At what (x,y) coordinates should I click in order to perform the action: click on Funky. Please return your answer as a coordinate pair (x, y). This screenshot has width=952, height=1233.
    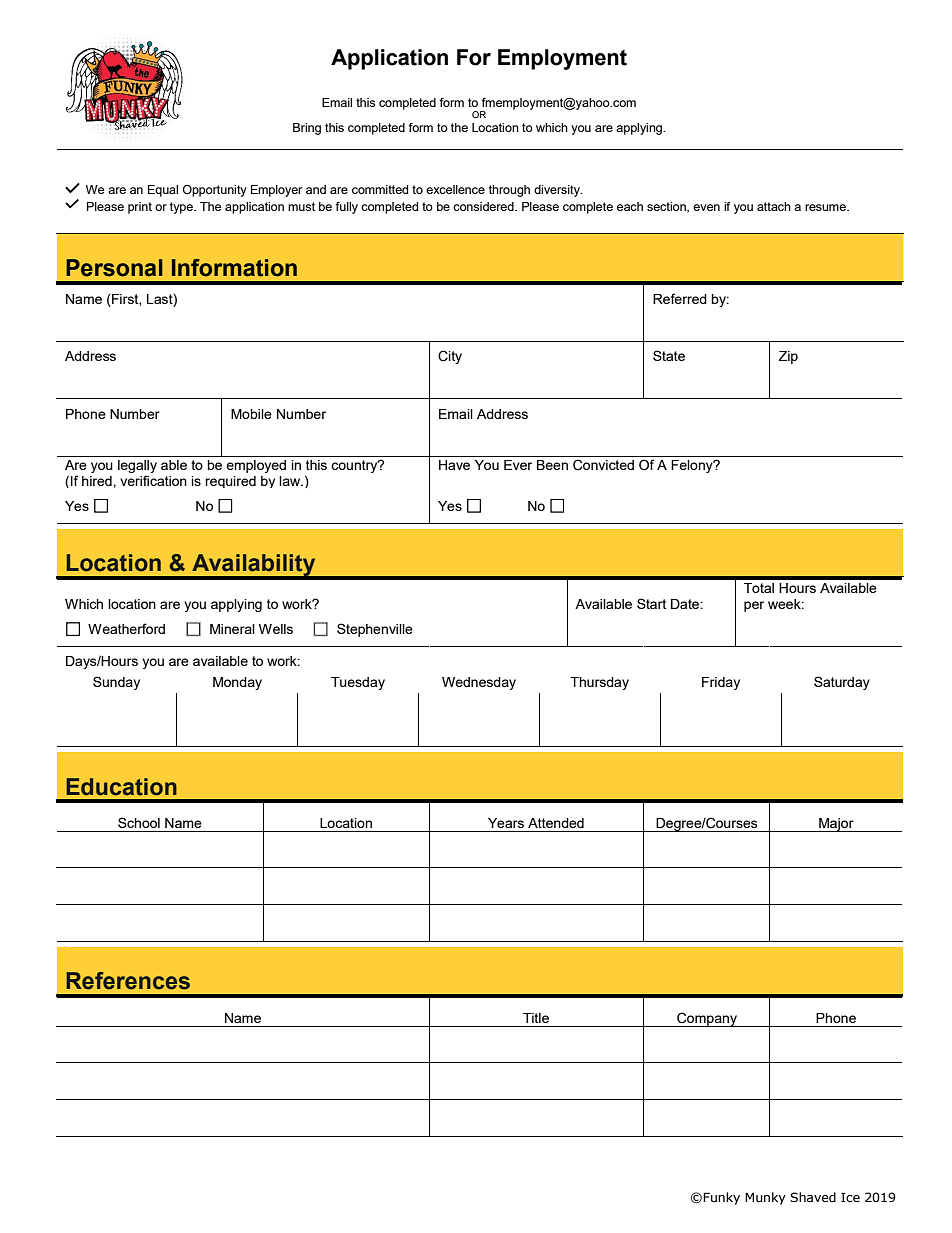
    Looking at the image, I should click on (721, 1198).
